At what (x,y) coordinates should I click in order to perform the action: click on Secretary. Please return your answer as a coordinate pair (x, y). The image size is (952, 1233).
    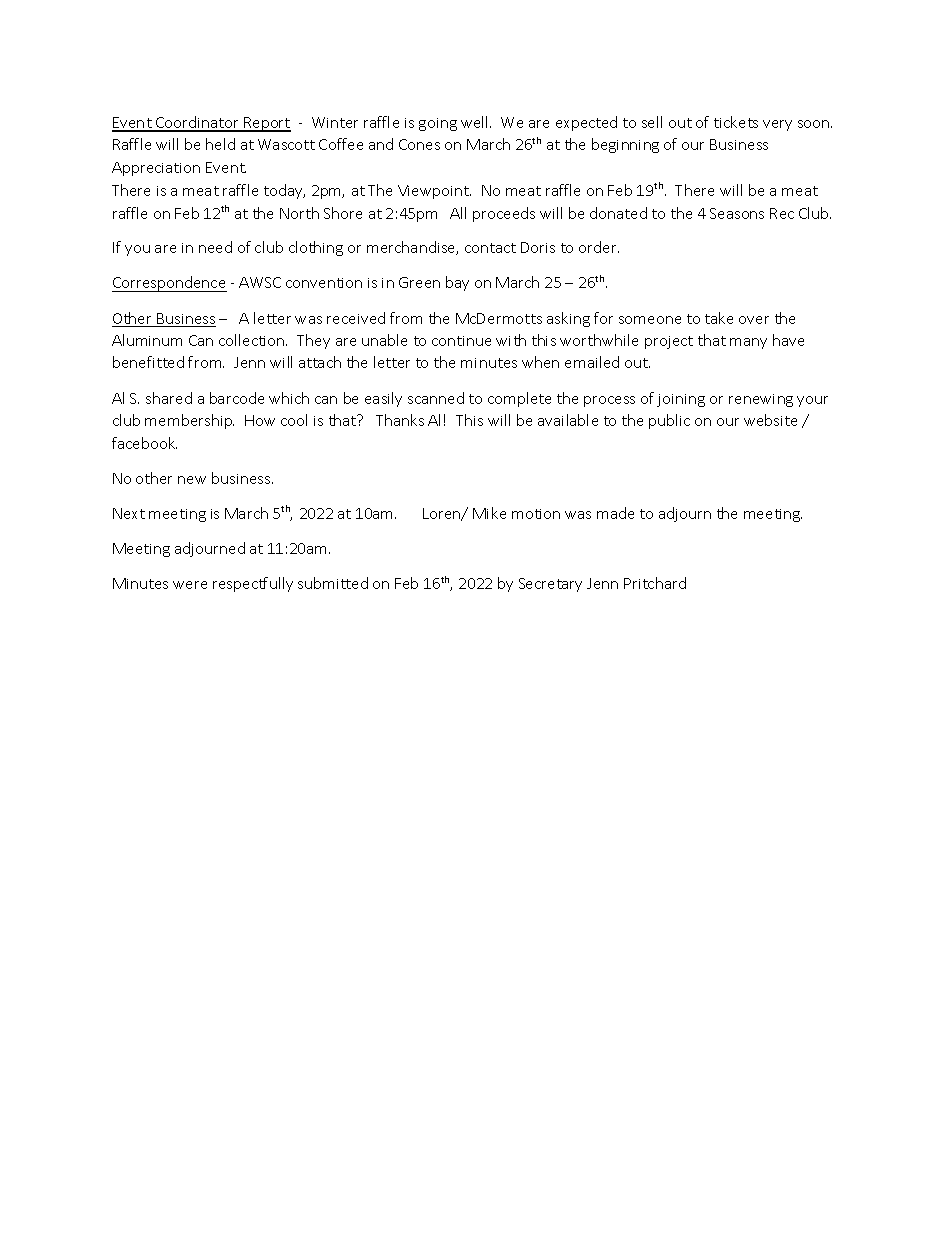
    Looking at the image, I should click on (550, 585).
